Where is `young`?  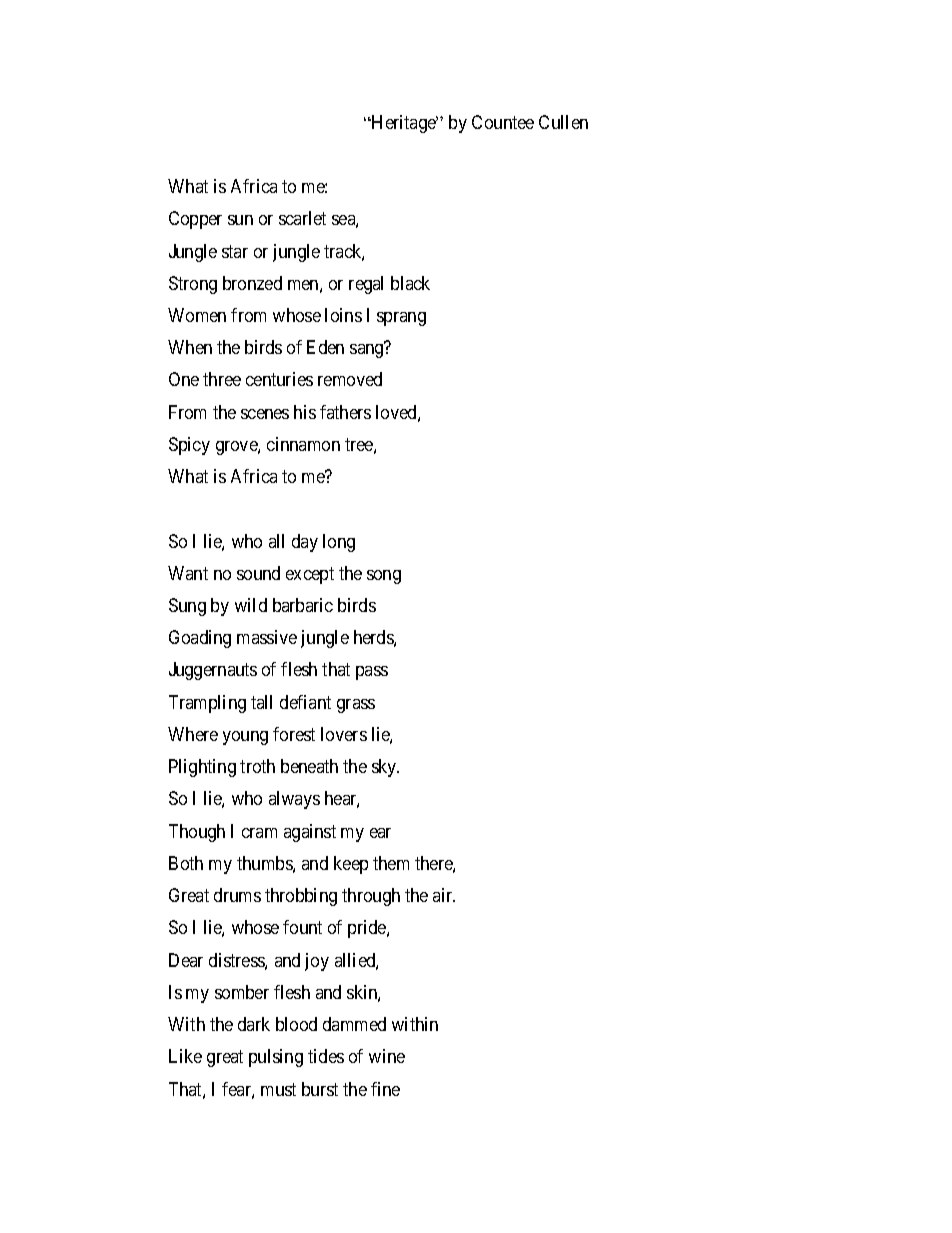 young is located at coordinates (245, 738).
